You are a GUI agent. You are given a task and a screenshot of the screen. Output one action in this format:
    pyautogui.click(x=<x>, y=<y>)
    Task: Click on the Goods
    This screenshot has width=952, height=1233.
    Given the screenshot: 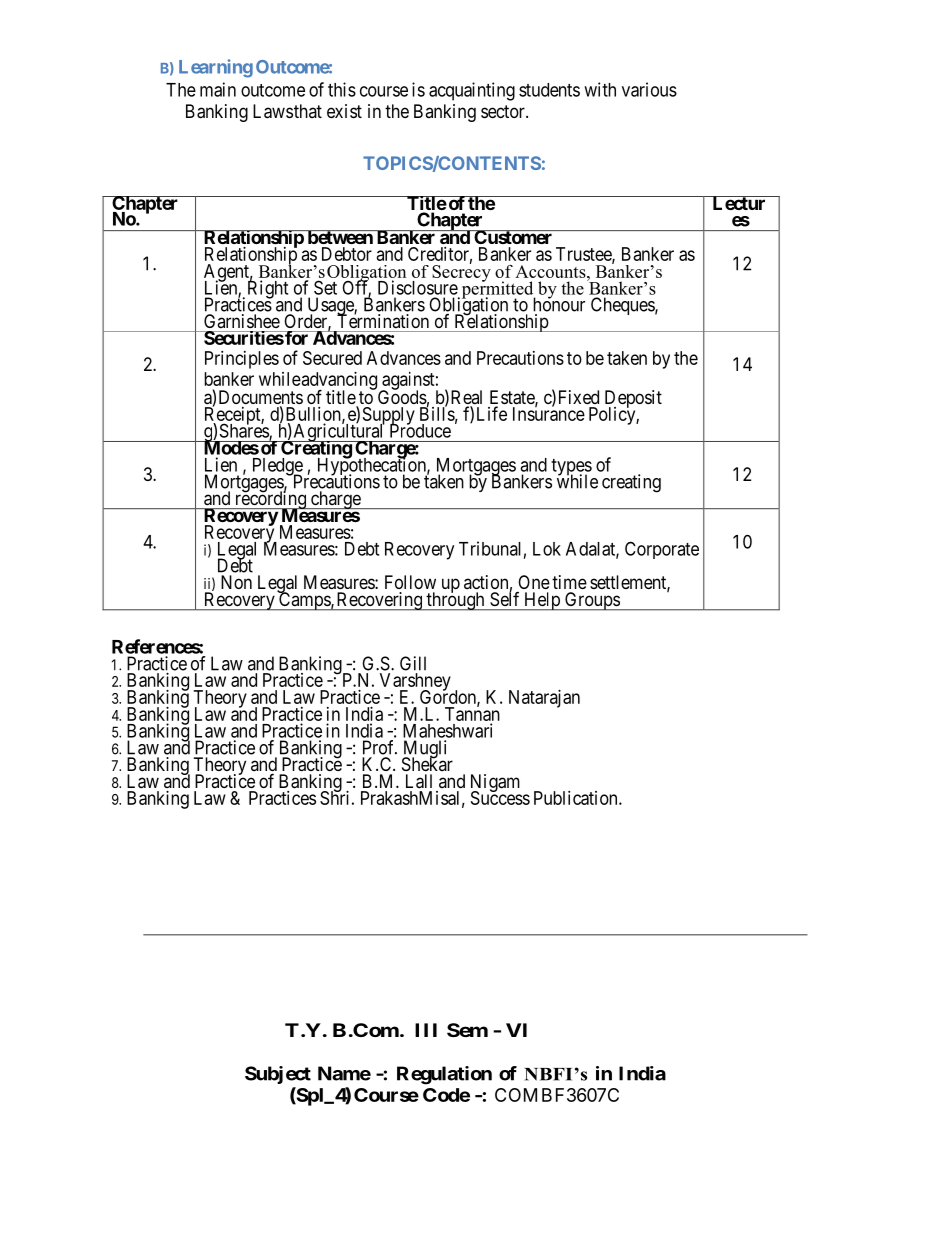 What is the action you would take?
    pyautogui.click(x=402, y=396)
